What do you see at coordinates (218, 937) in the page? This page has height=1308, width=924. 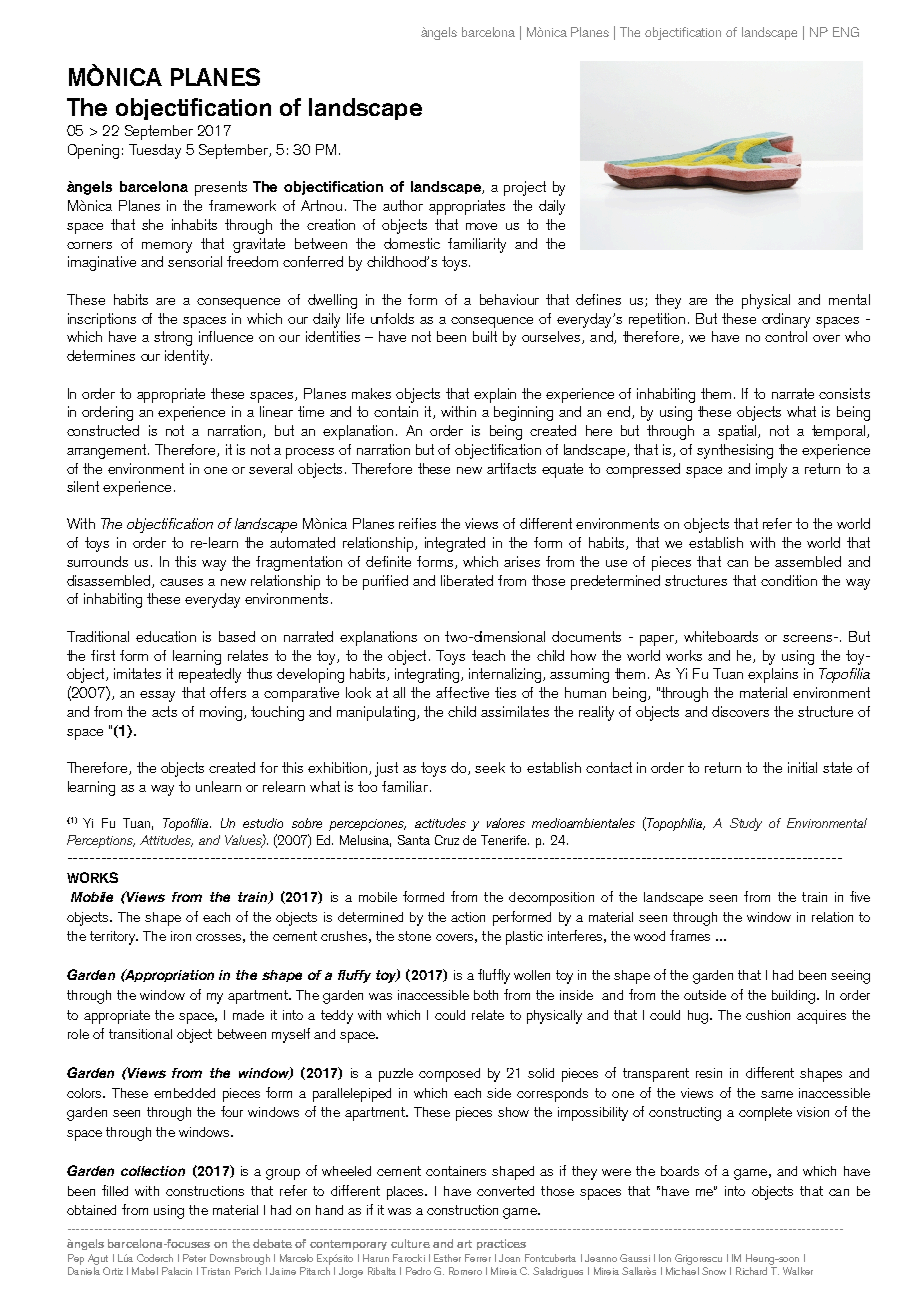 I see `crosses` at bounding box center [218, 937].
